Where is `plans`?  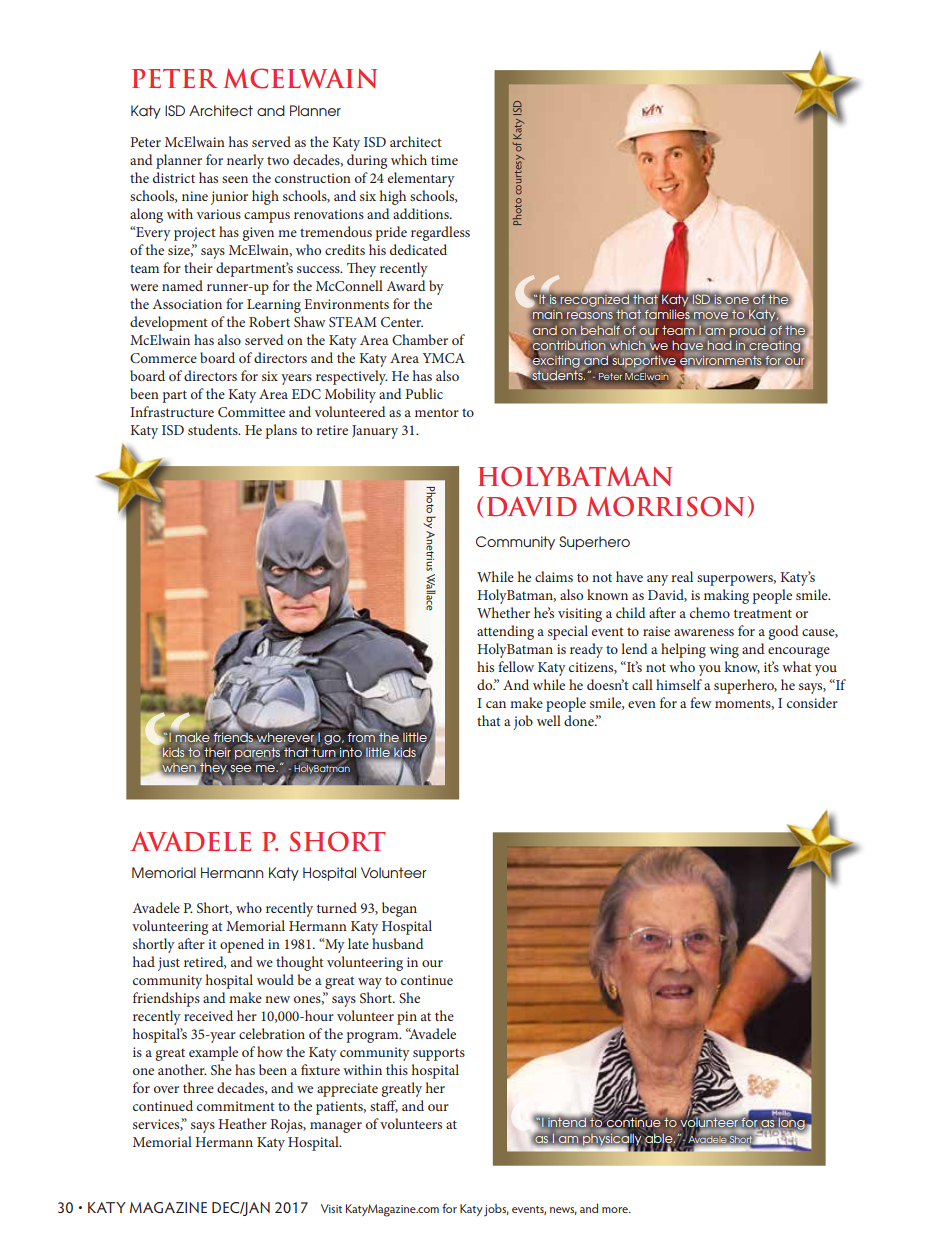 plans is located at coordinates (281, 431).
